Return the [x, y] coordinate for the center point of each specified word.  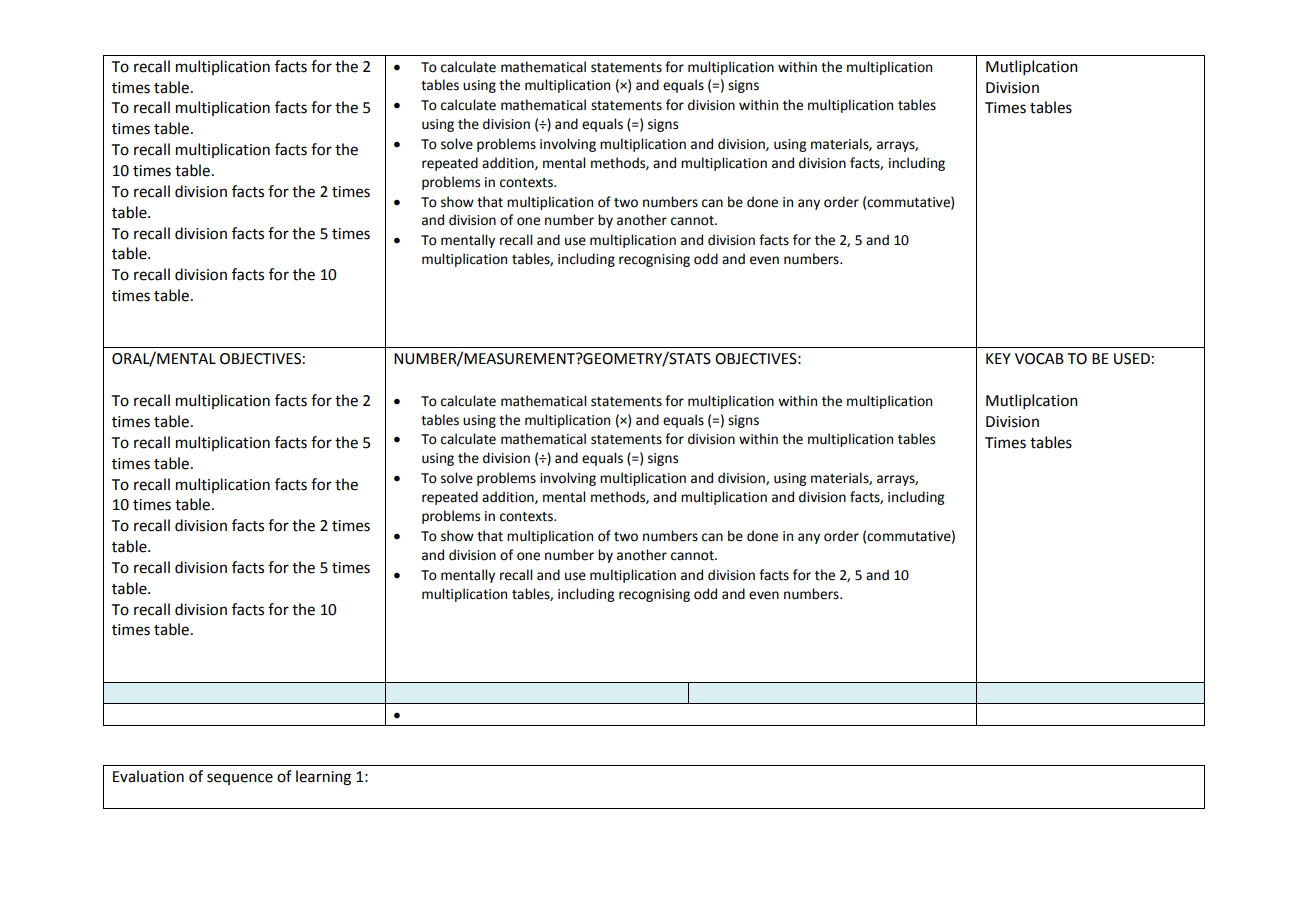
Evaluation [148, 776]
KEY [998, 358]
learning [323, 778]
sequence [240, 779]
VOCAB [1039, 359]
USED [1132, 359]
